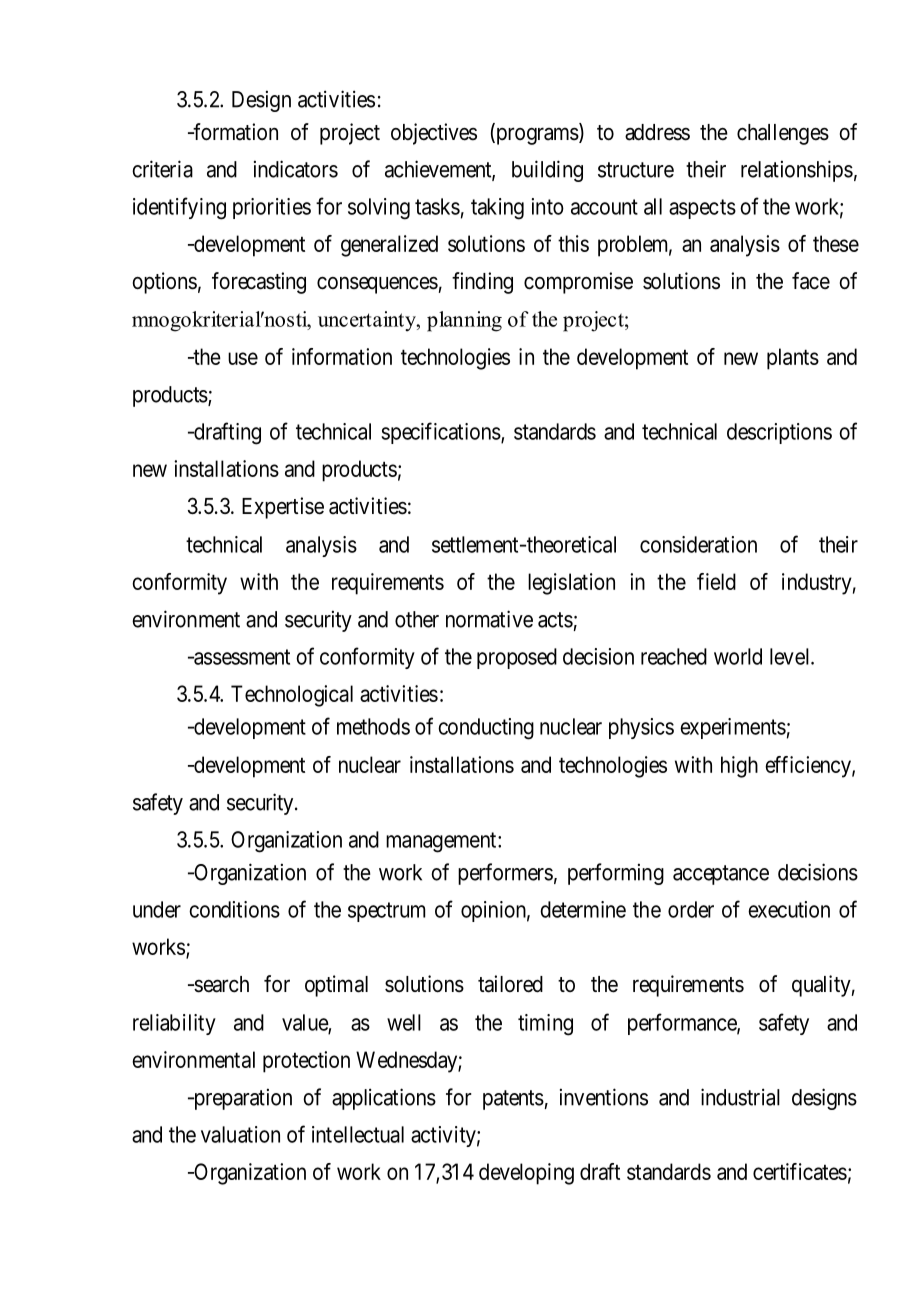 Image resolution: width=924 pixels, height=1308 pixels. I want to click on specifications, so click(441, 433).
